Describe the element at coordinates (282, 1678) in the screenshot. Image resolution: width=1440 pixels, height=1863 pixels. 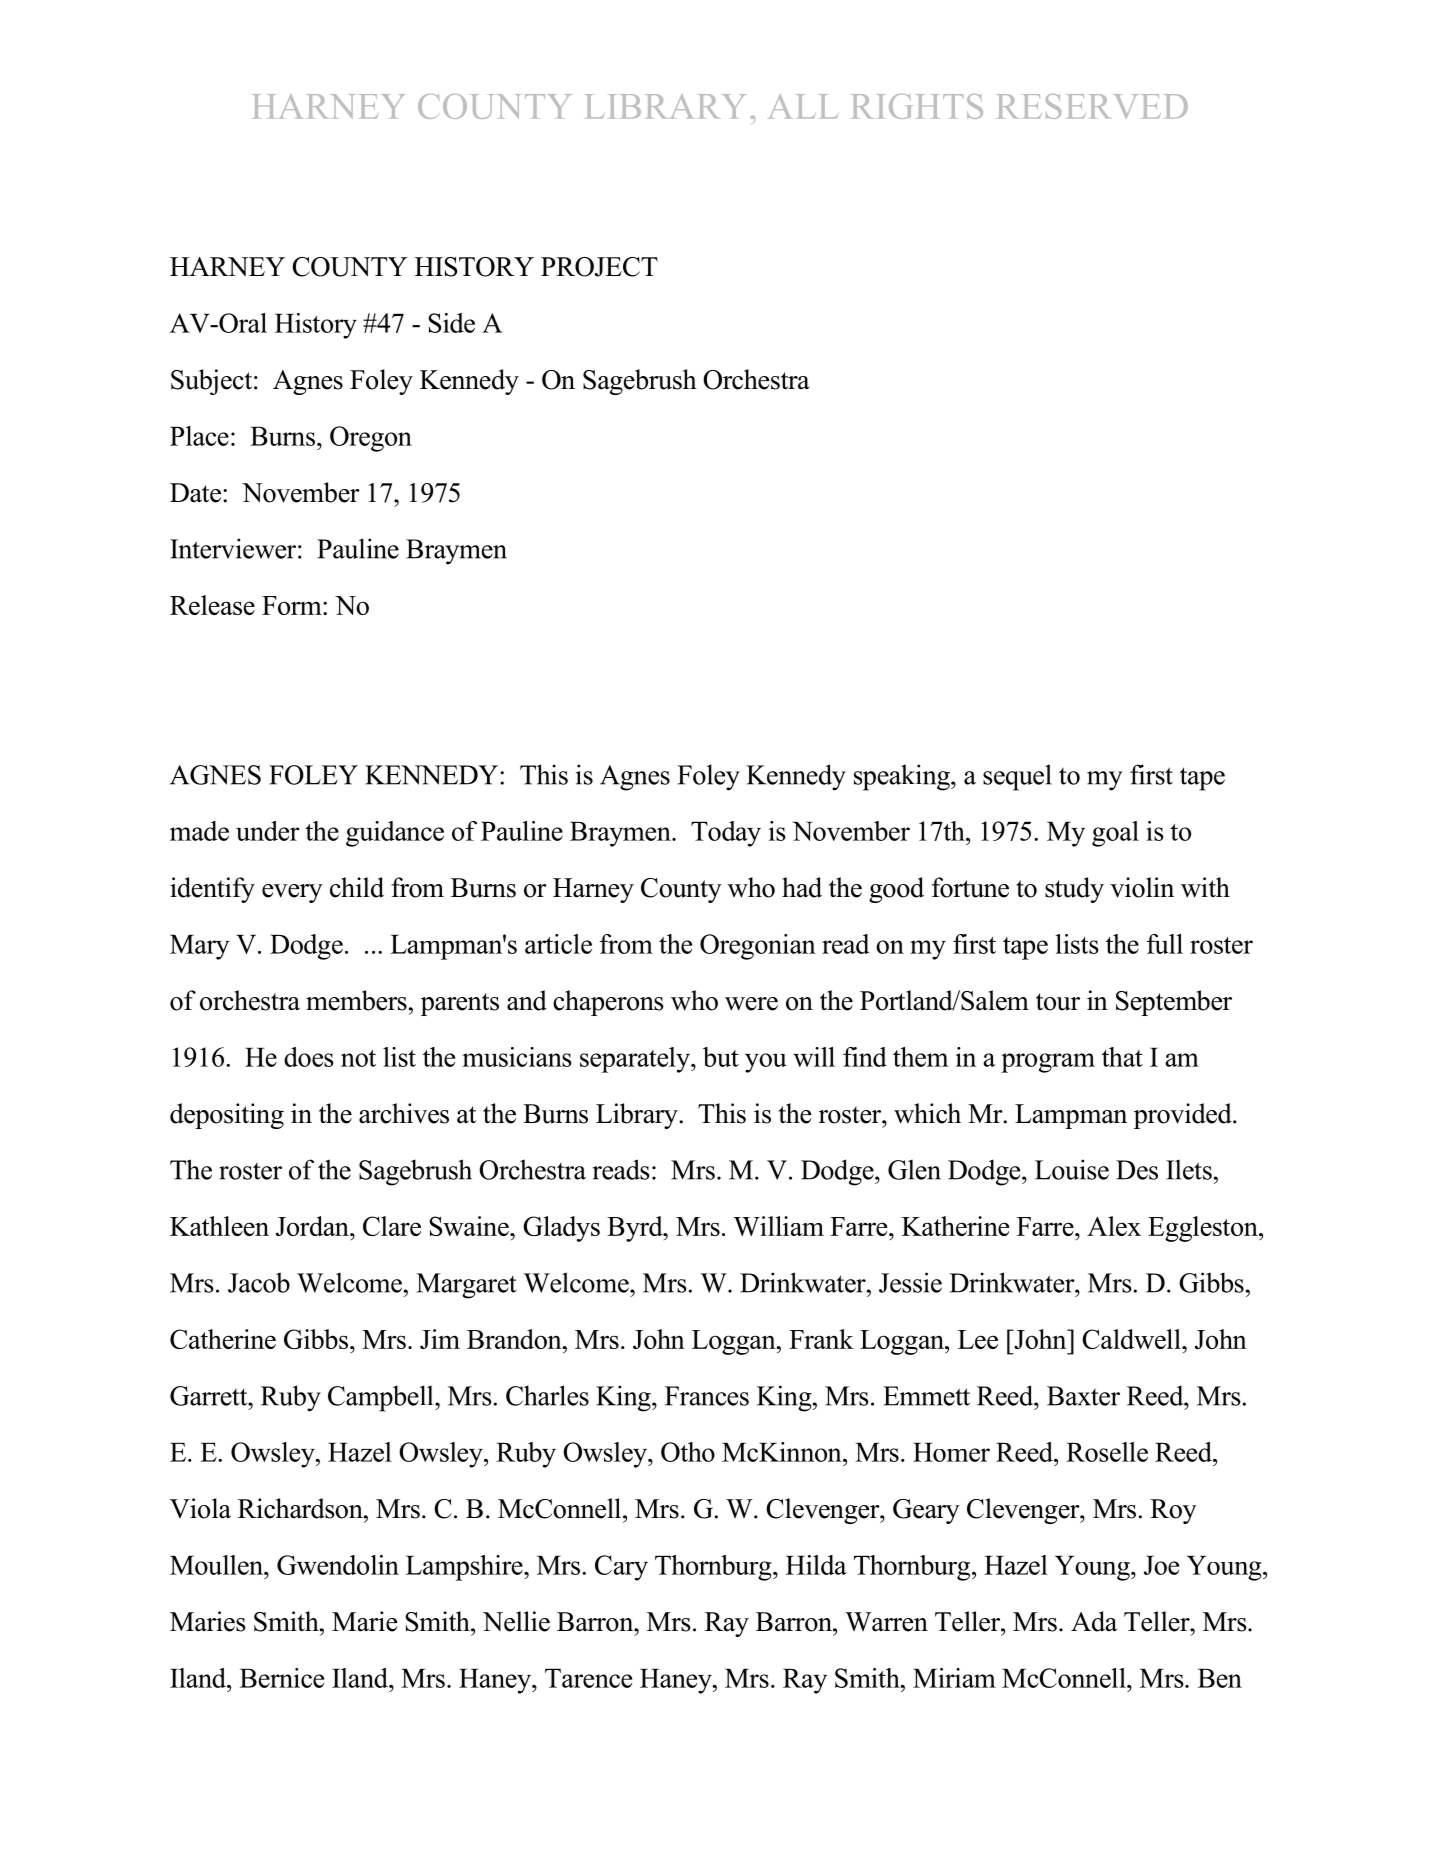
I see `Bernice` at that location.
